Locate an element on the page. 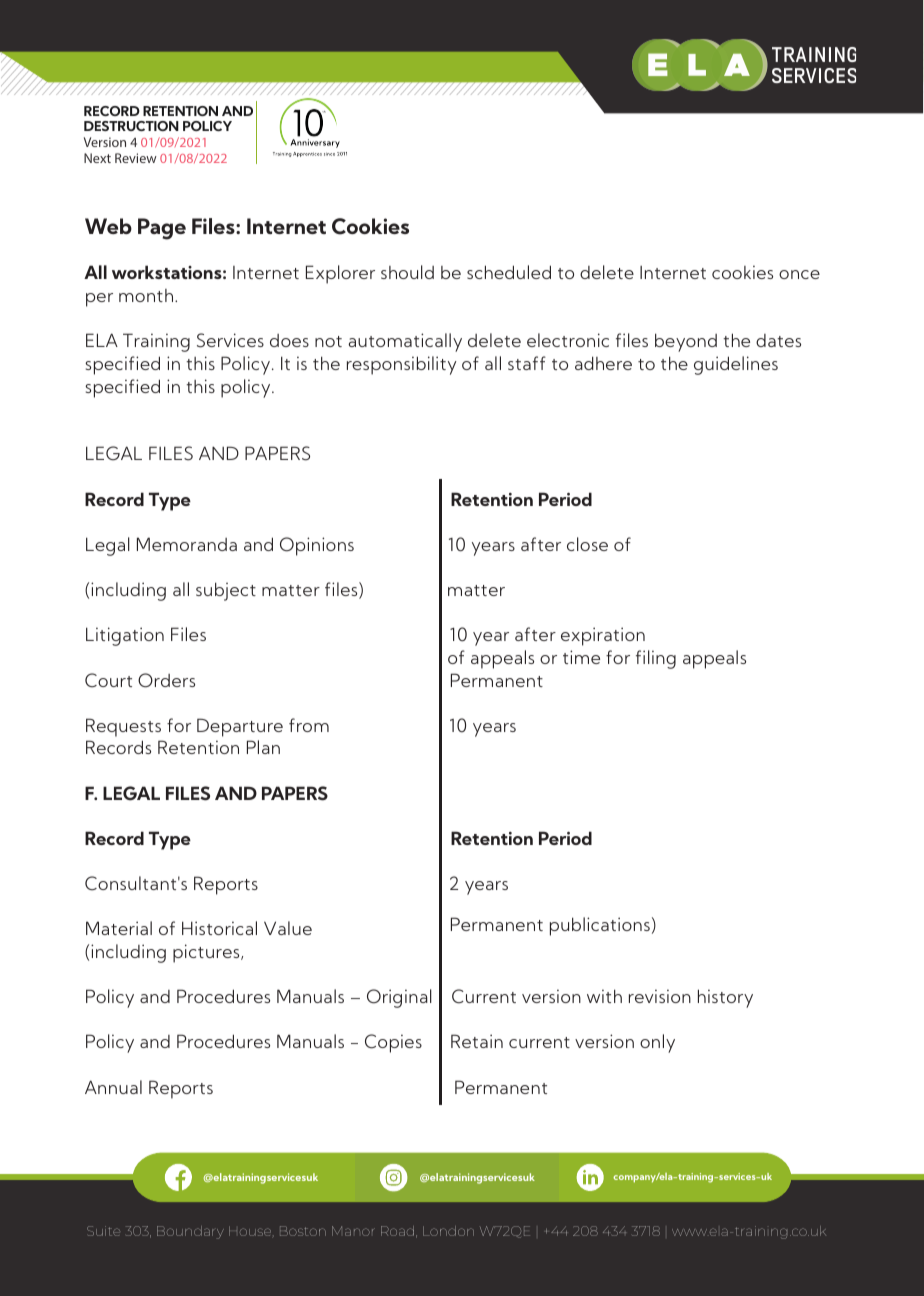 This page has height=1296, width=924. should is located at coordinates (407, 272).
